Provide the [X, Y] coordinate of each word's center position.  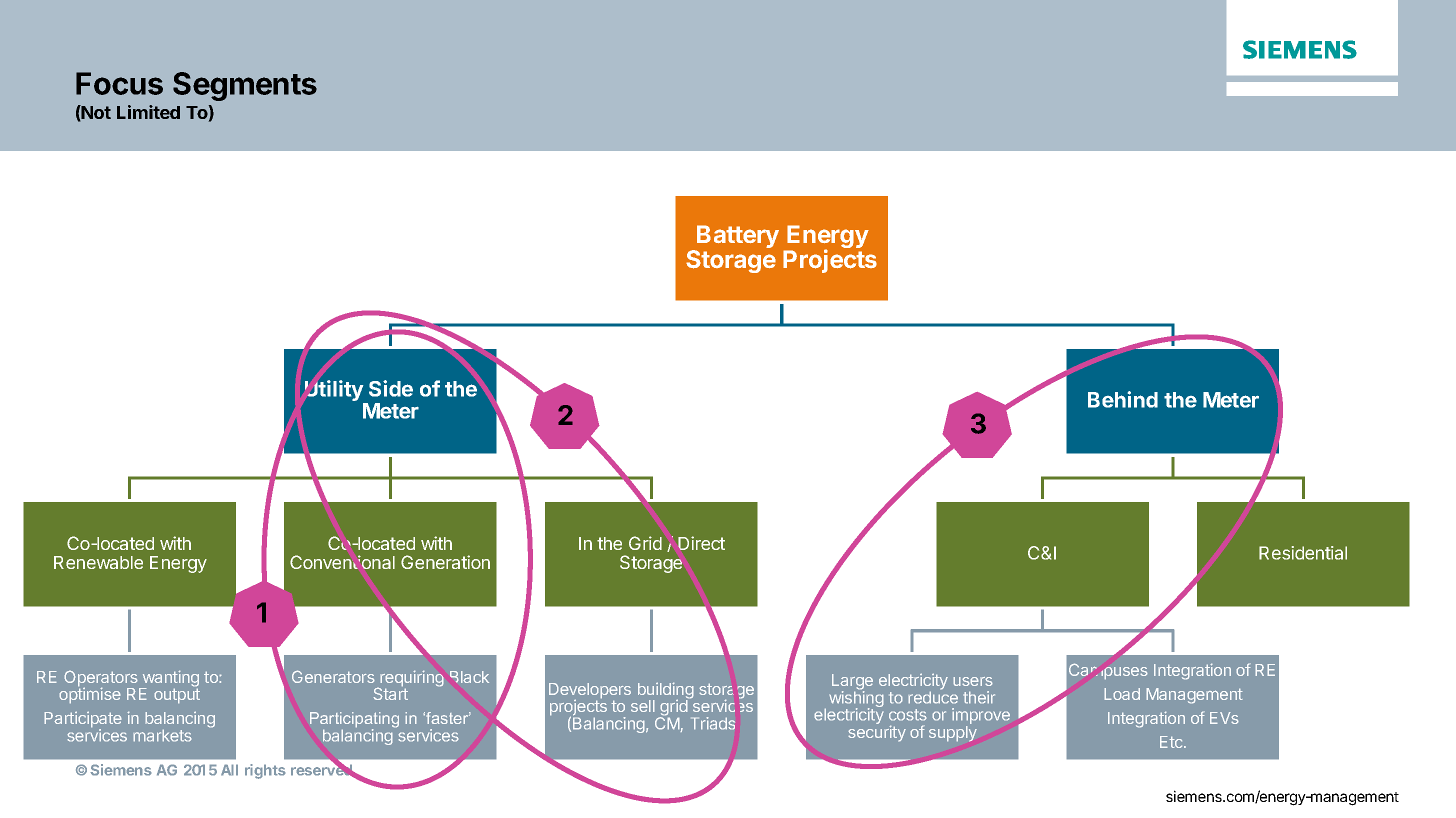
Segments [245, 86]
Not [95, 112]
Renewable [98, 562]
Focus [119, 83]
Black [469, 677]
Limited [148, 112]
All [229, 770]
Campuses [1108, 671]
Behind [1123, 399]
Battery [737, 238]
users [973, 681]
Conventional [342, 562]
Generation [445, 562]
